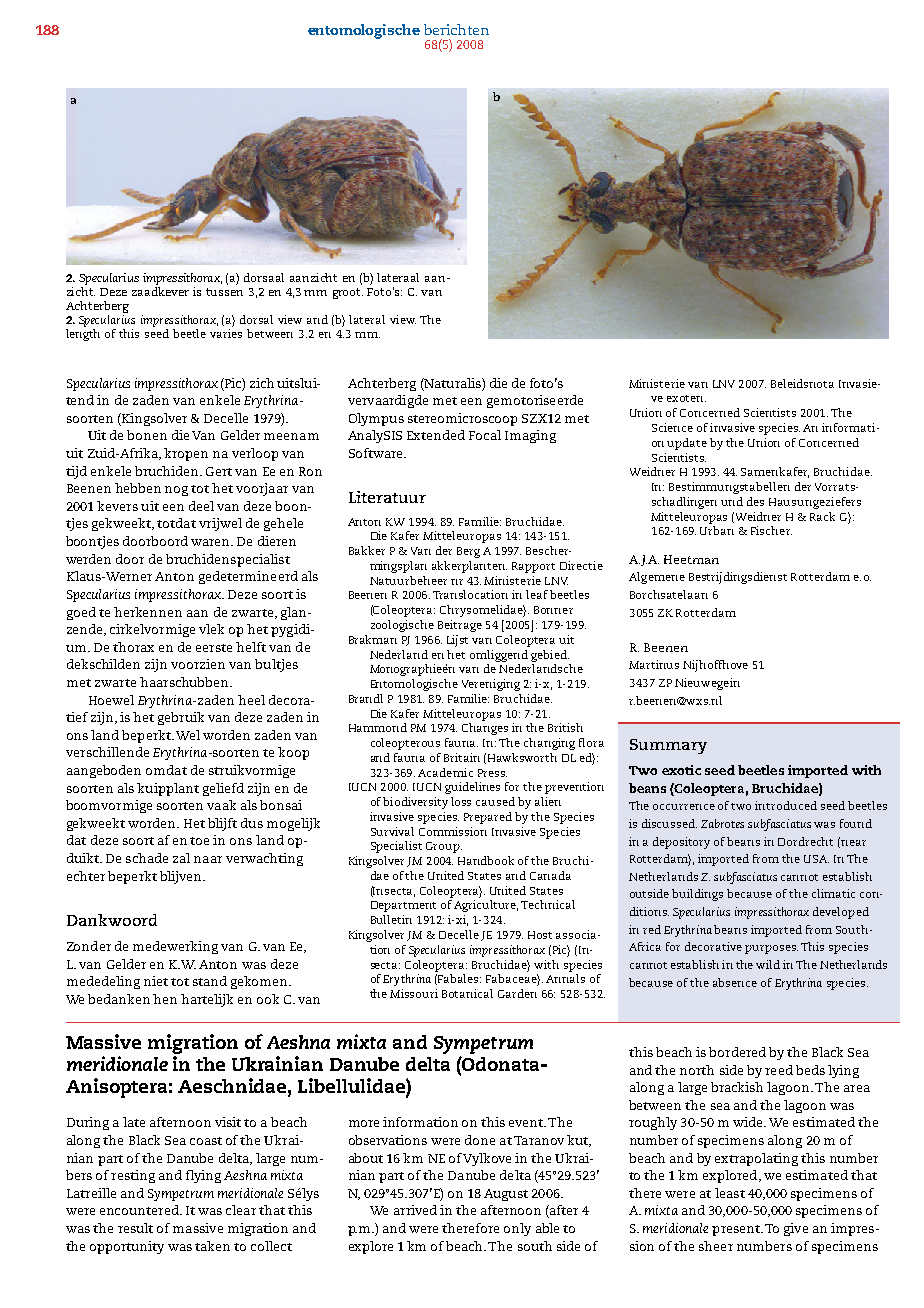 This image has width=924, height=1308. Describe the element at coordinates (226, 333) in the image. I see `varies` at that location.
